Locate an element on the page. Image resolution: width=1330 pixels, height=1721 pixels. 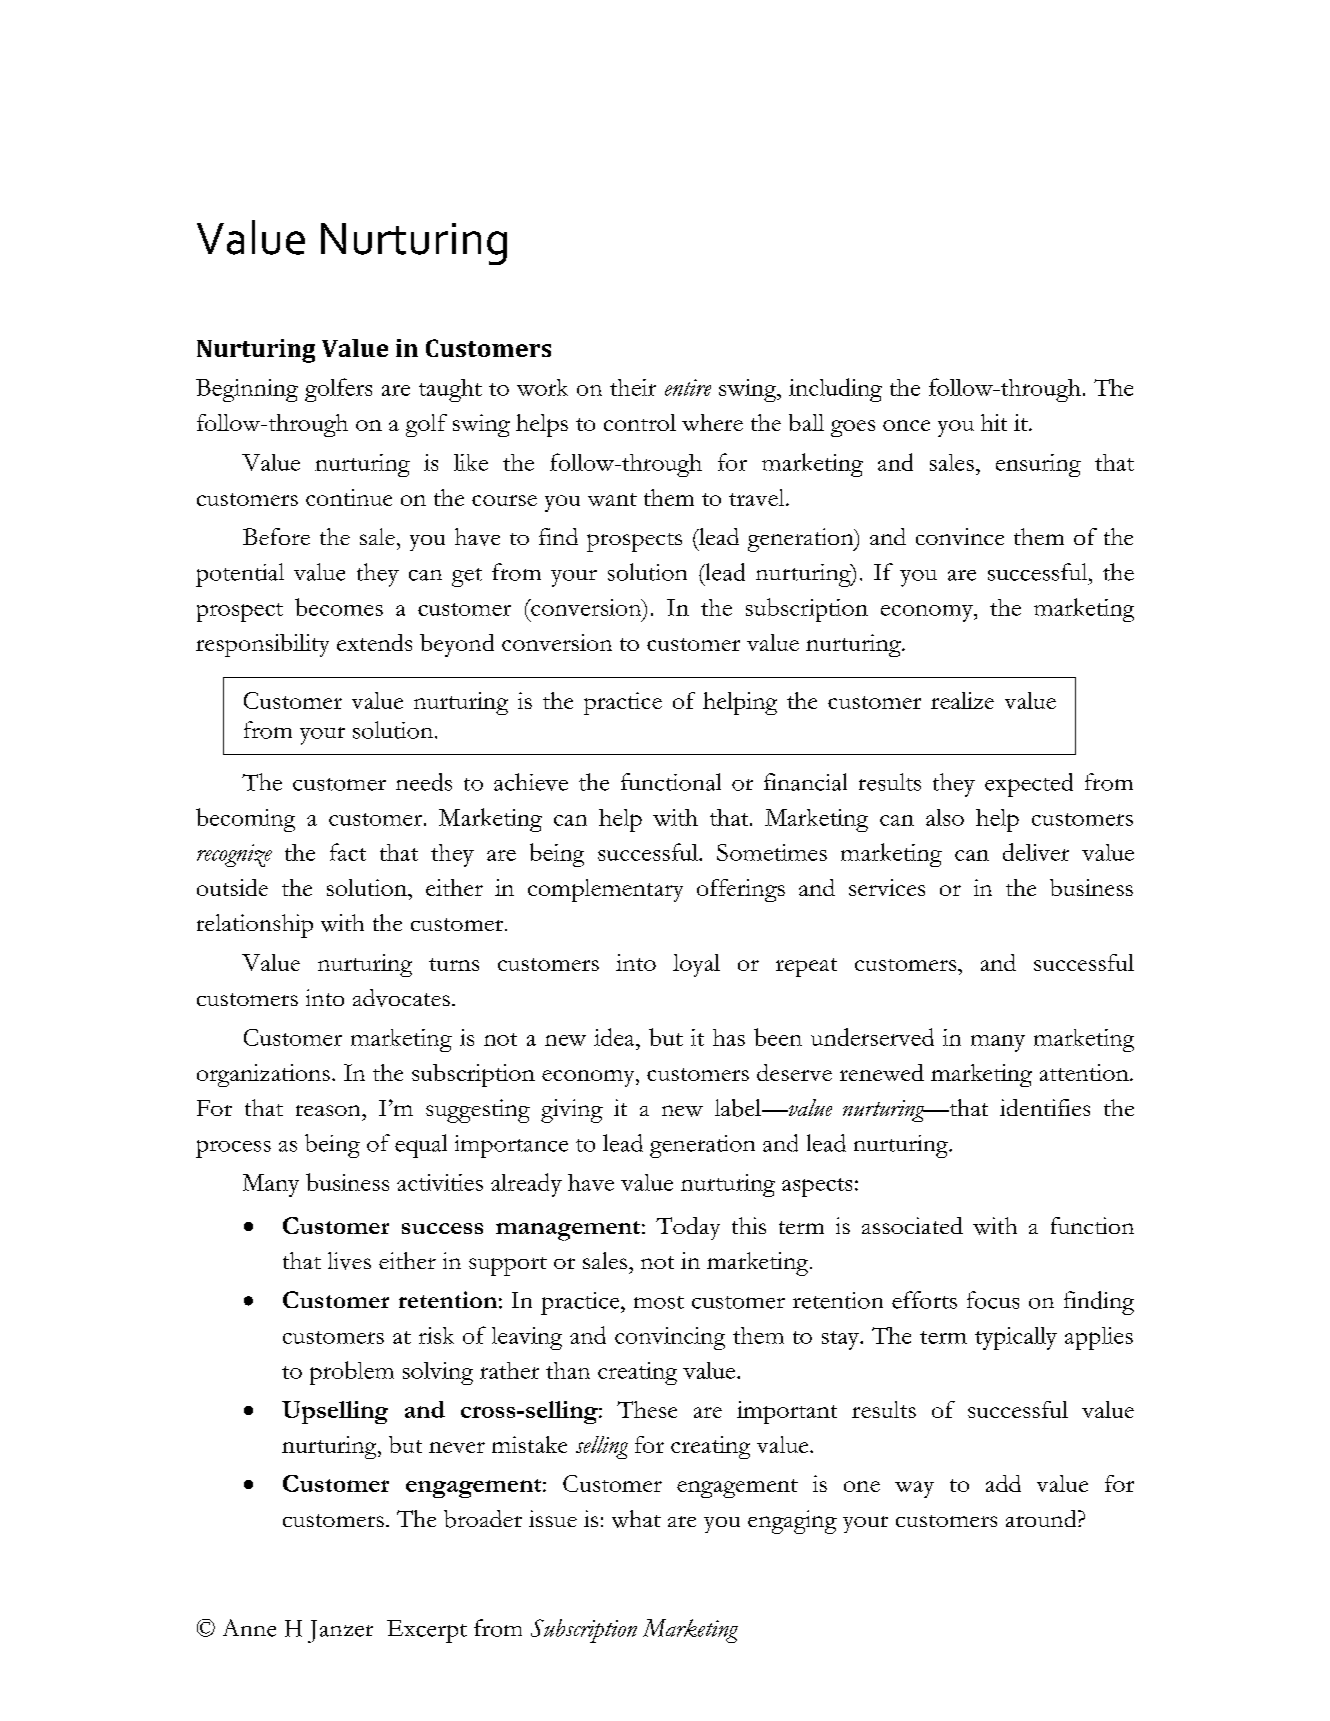
extends is located at coordinates (374, 642).
